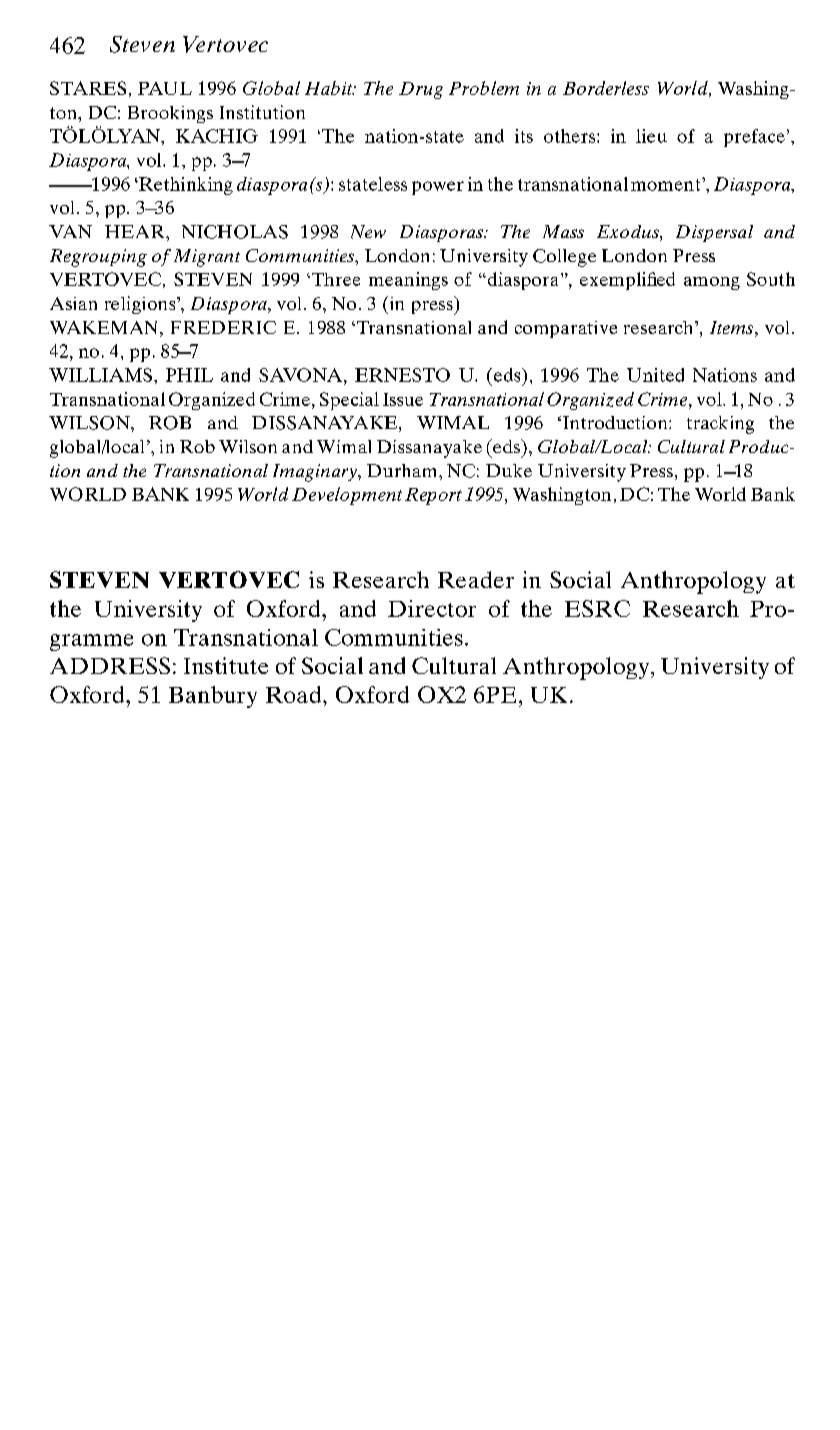 This image has width=840, height=1430. I want to click on Issue, so click(403, 399).
